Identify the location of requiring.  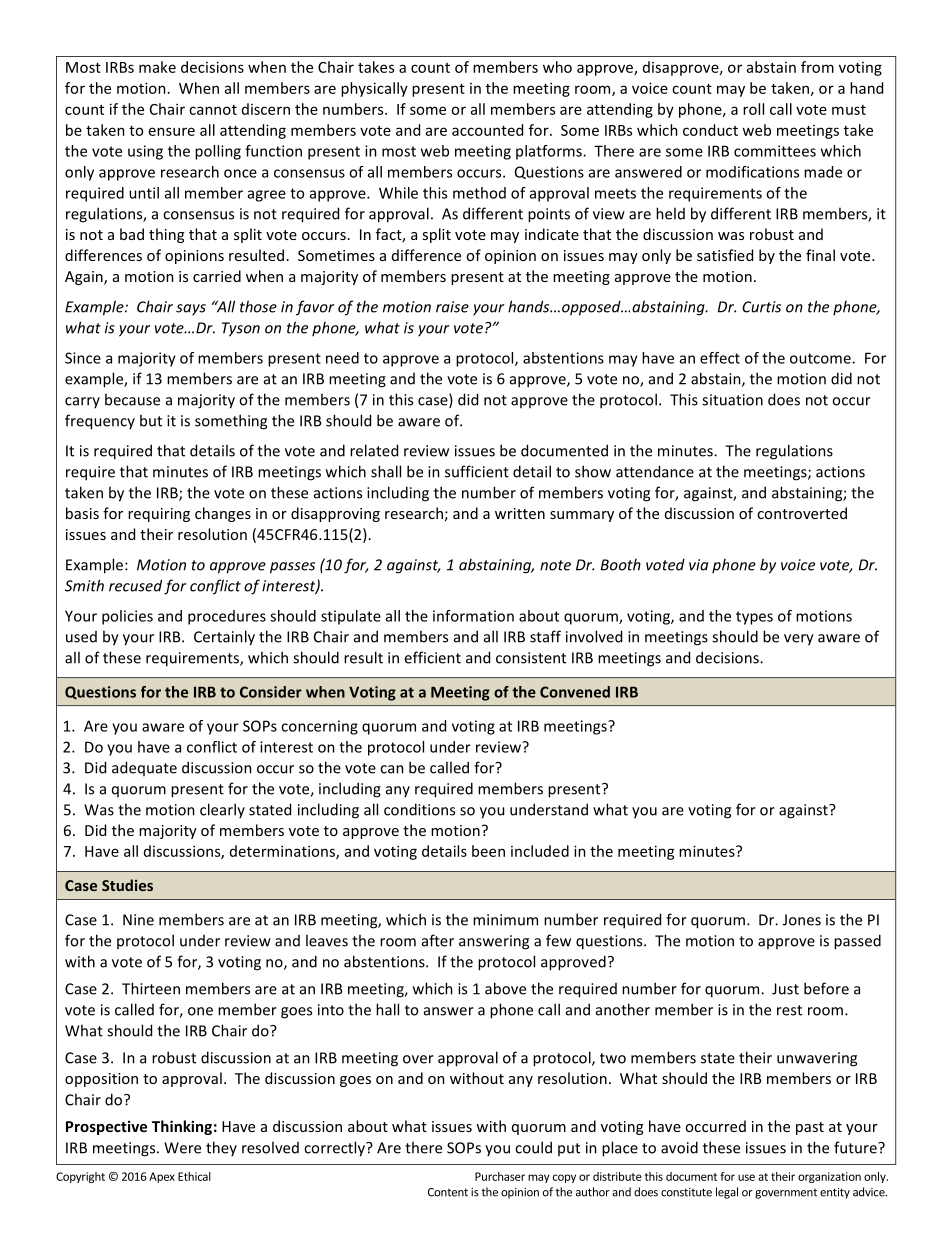
(159, 515).
